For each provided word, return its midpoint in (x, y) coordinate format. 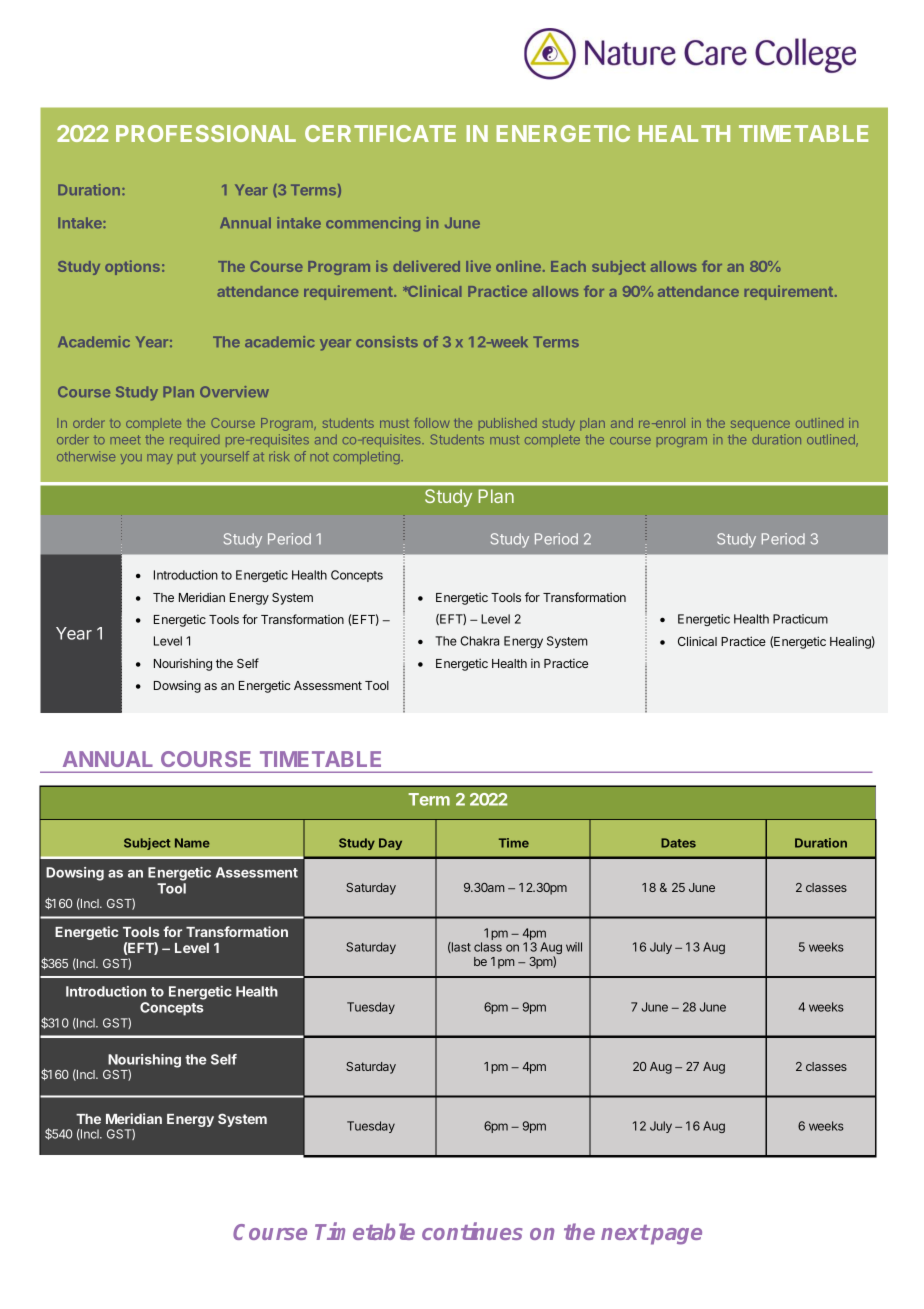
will (574, 947)
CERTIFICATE (380, 133)
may (160, 459)
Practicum (800, 619)
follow (431, 422)
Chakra (479, 641)
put (187, 458)
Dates (678, 843)
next (625, 1232)
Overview (234, 392)
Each (568, 266)
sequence (760, 425)
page (675, 1236)
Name (192, 843)
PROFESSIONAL (206, 133)
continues (472, 1231)
